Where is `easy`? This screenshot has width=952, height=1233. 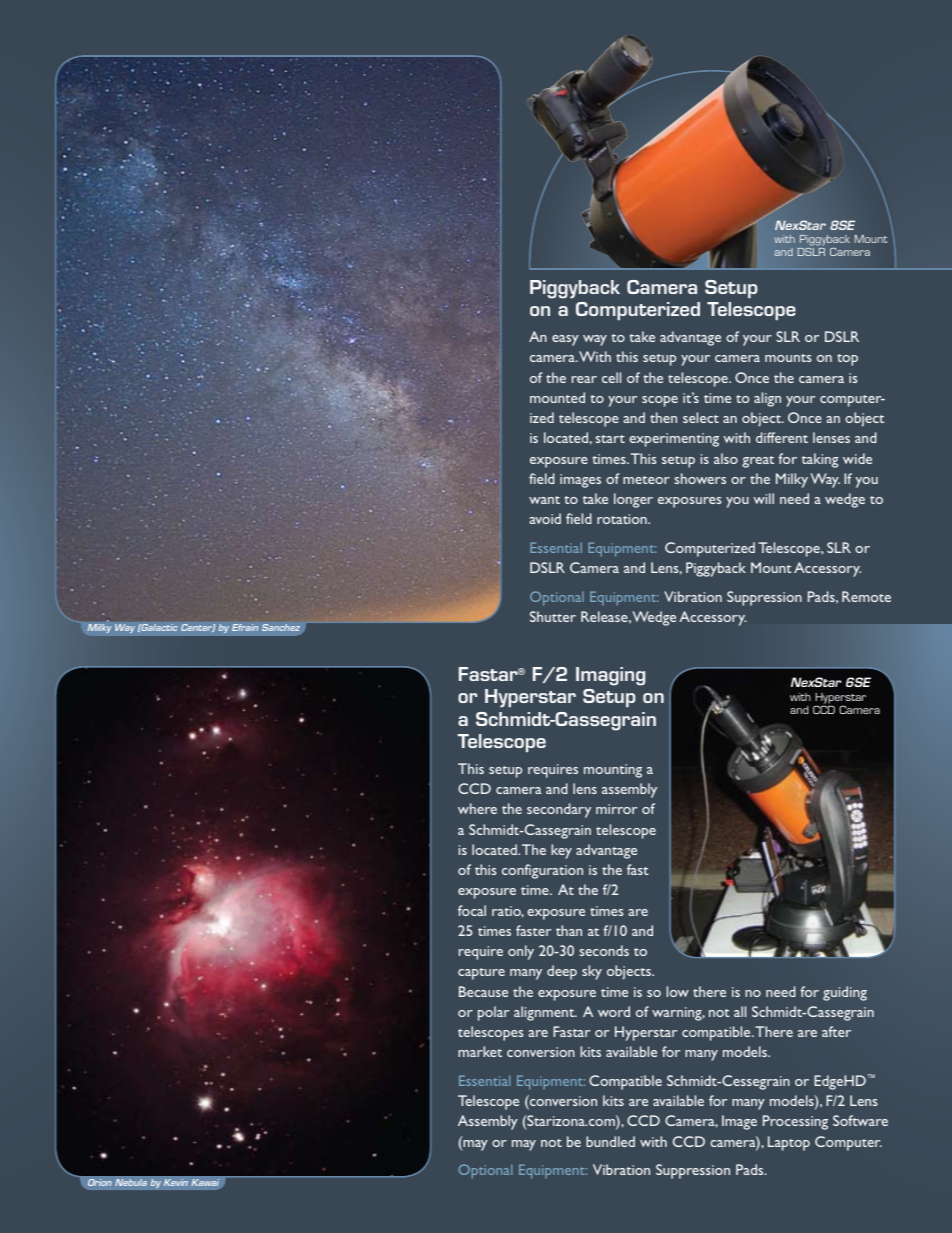 easy is located at coordinates (565, 340).
